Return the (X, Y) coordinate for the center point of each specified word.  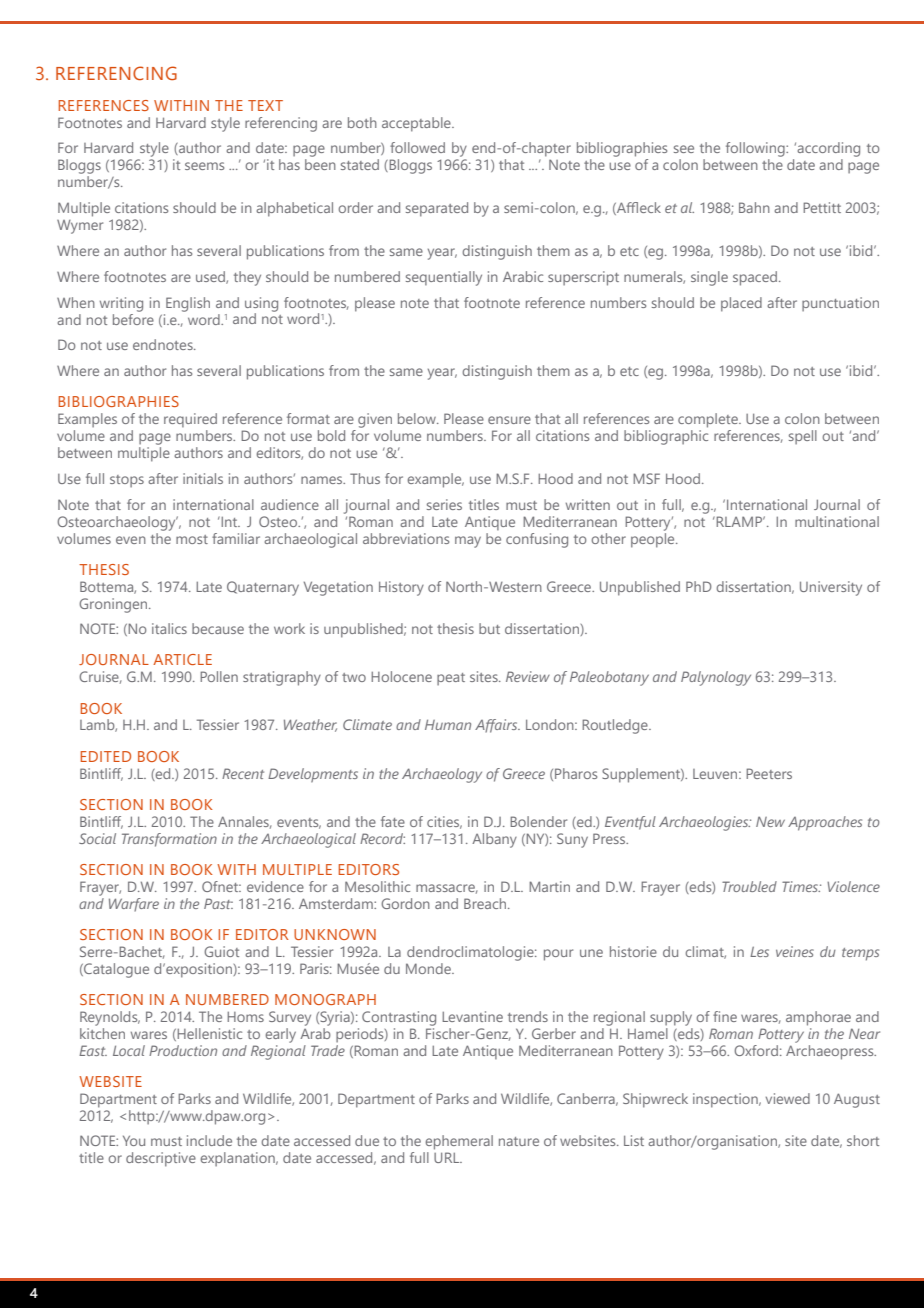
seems (204, 166)
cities (444, 822)
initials (203, 478)
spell (803, 437)
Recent (243, 773)
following (756, 149)
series (444, 504)
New (770, 821)
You (134, 1140)
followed (417, 147)
